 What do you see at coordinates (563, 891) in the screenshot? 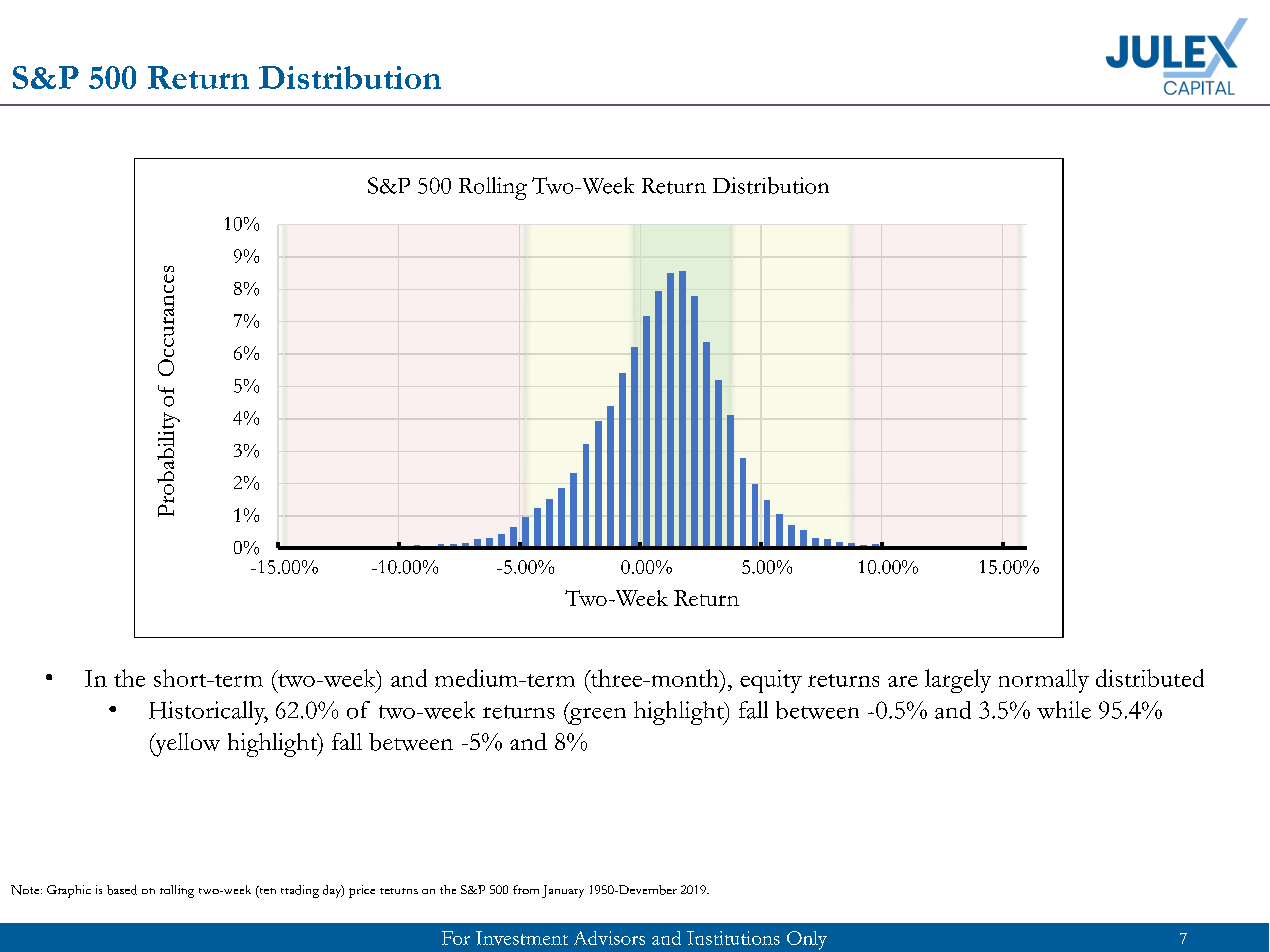
I see `January` at bounding box center [563, 891].
